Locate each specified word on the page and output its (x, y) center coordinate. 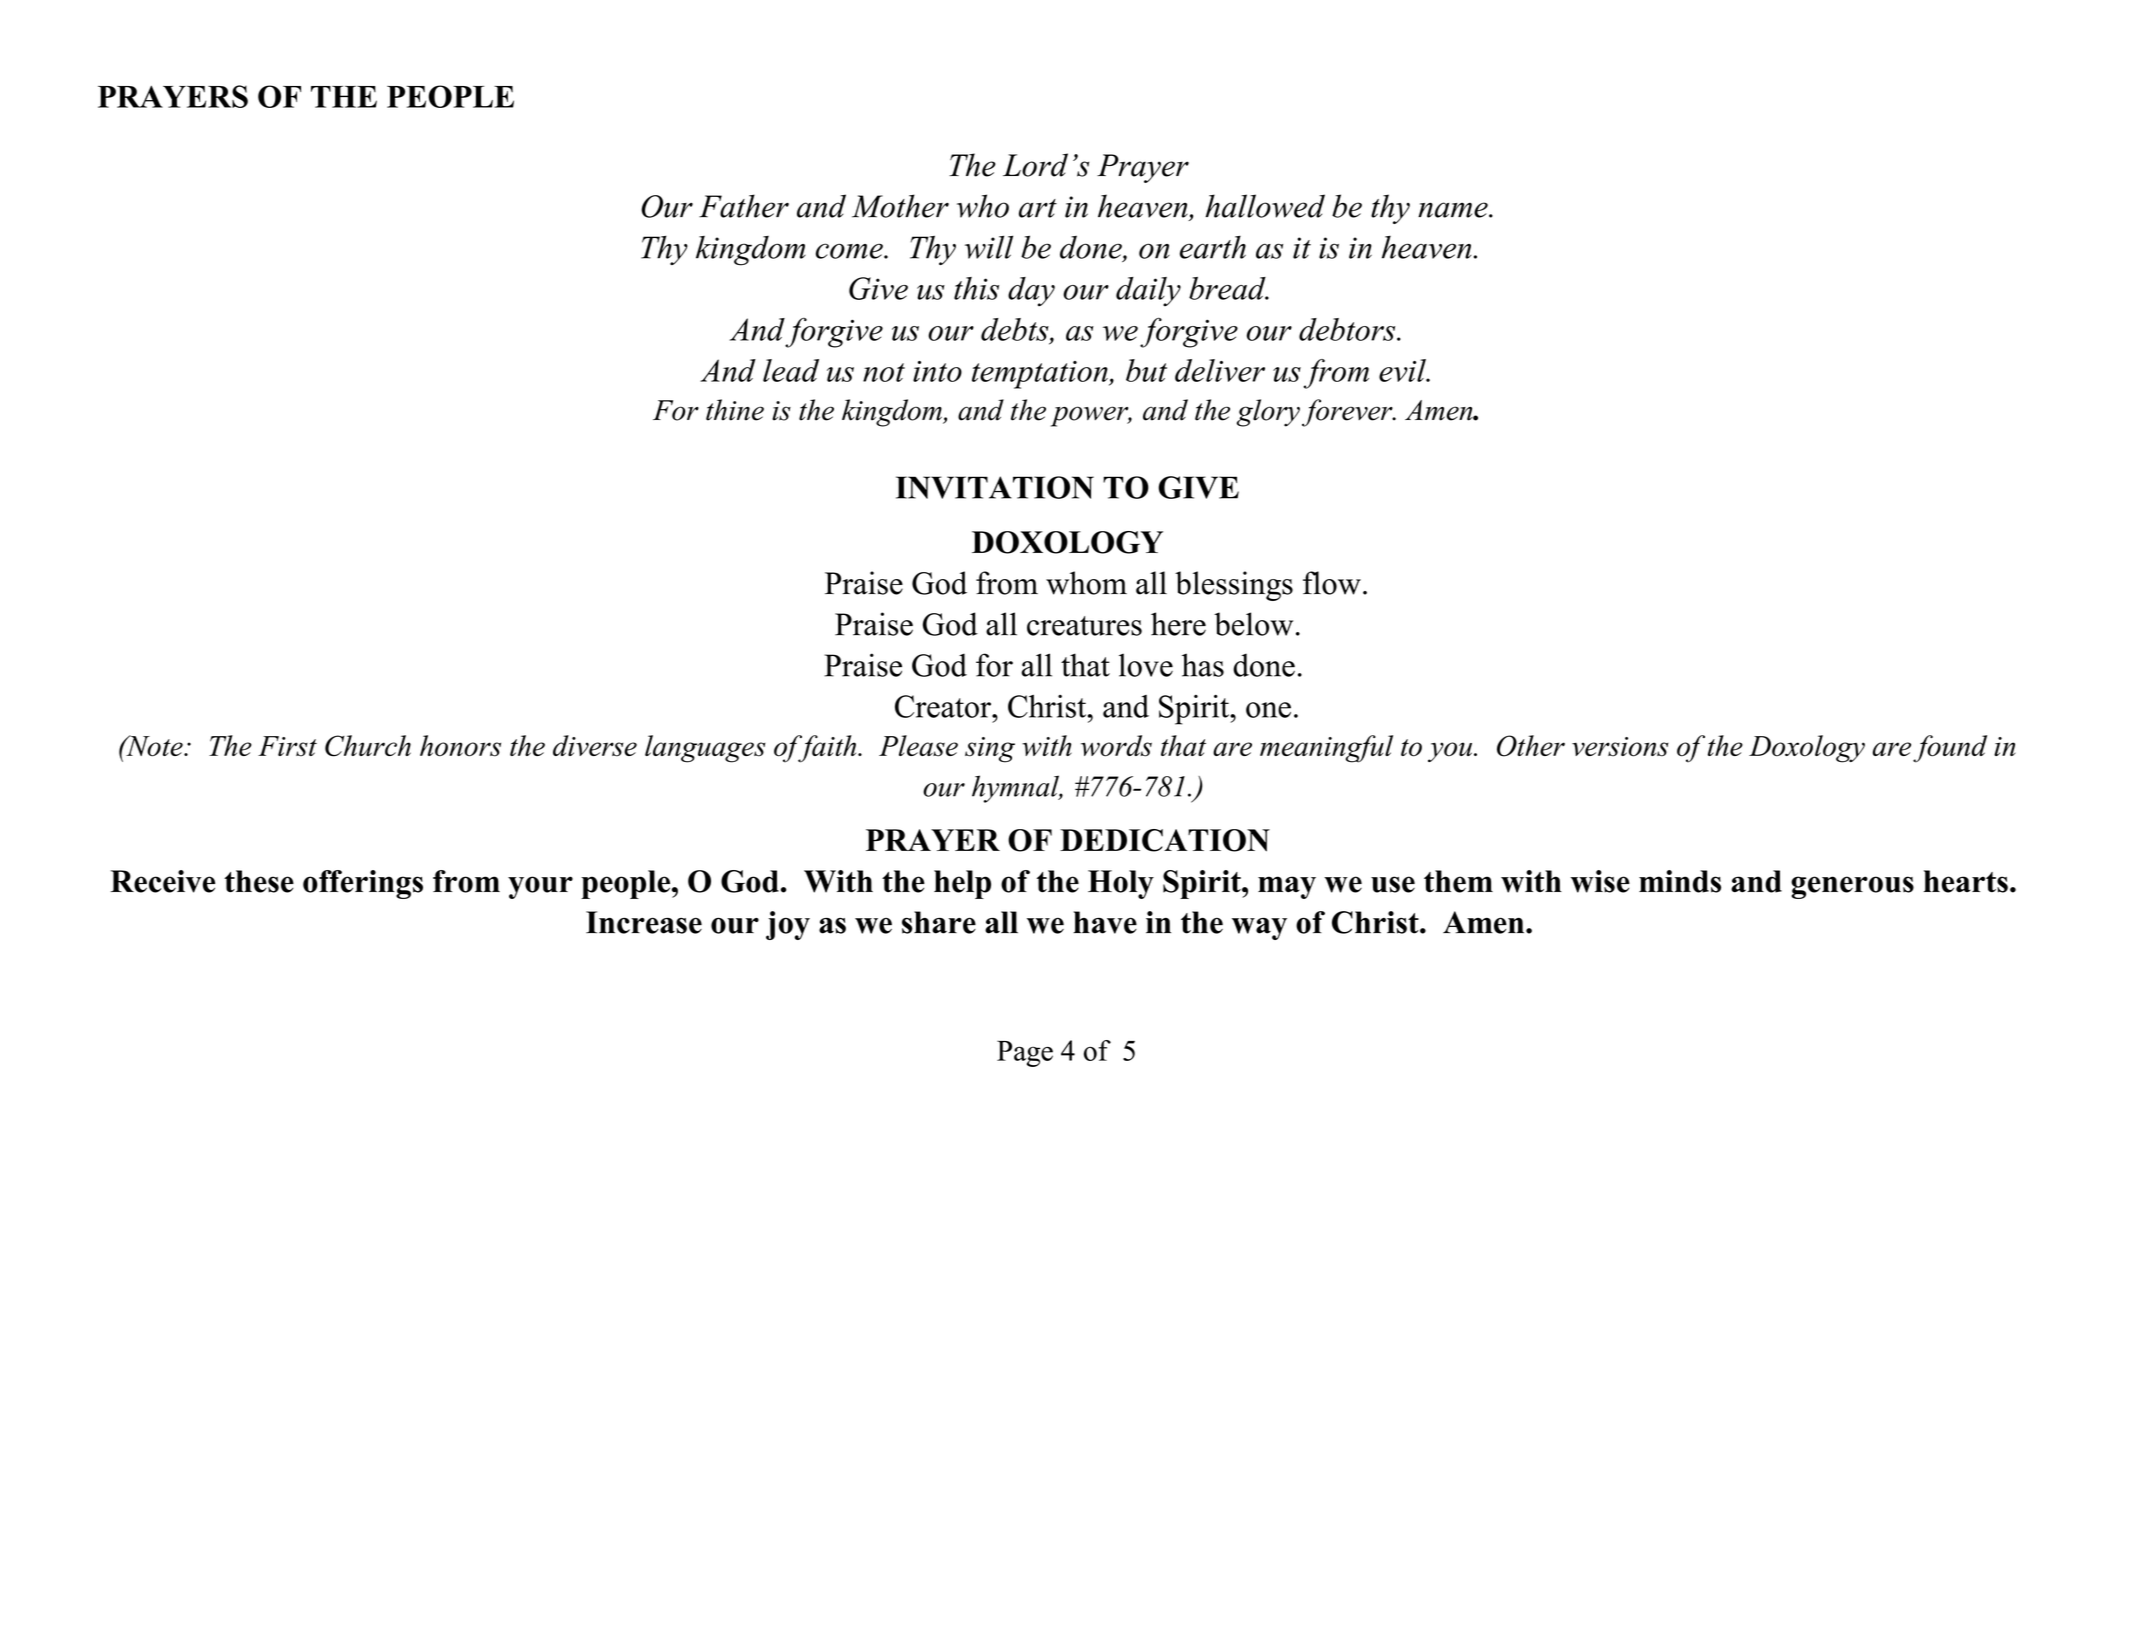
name (1454, 210)
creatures (1084, 626)
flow (1332, 583)
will (989, 247)
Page (1025, 1053)
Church (368, 746)
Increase (644, 922)
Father (744, 206)
